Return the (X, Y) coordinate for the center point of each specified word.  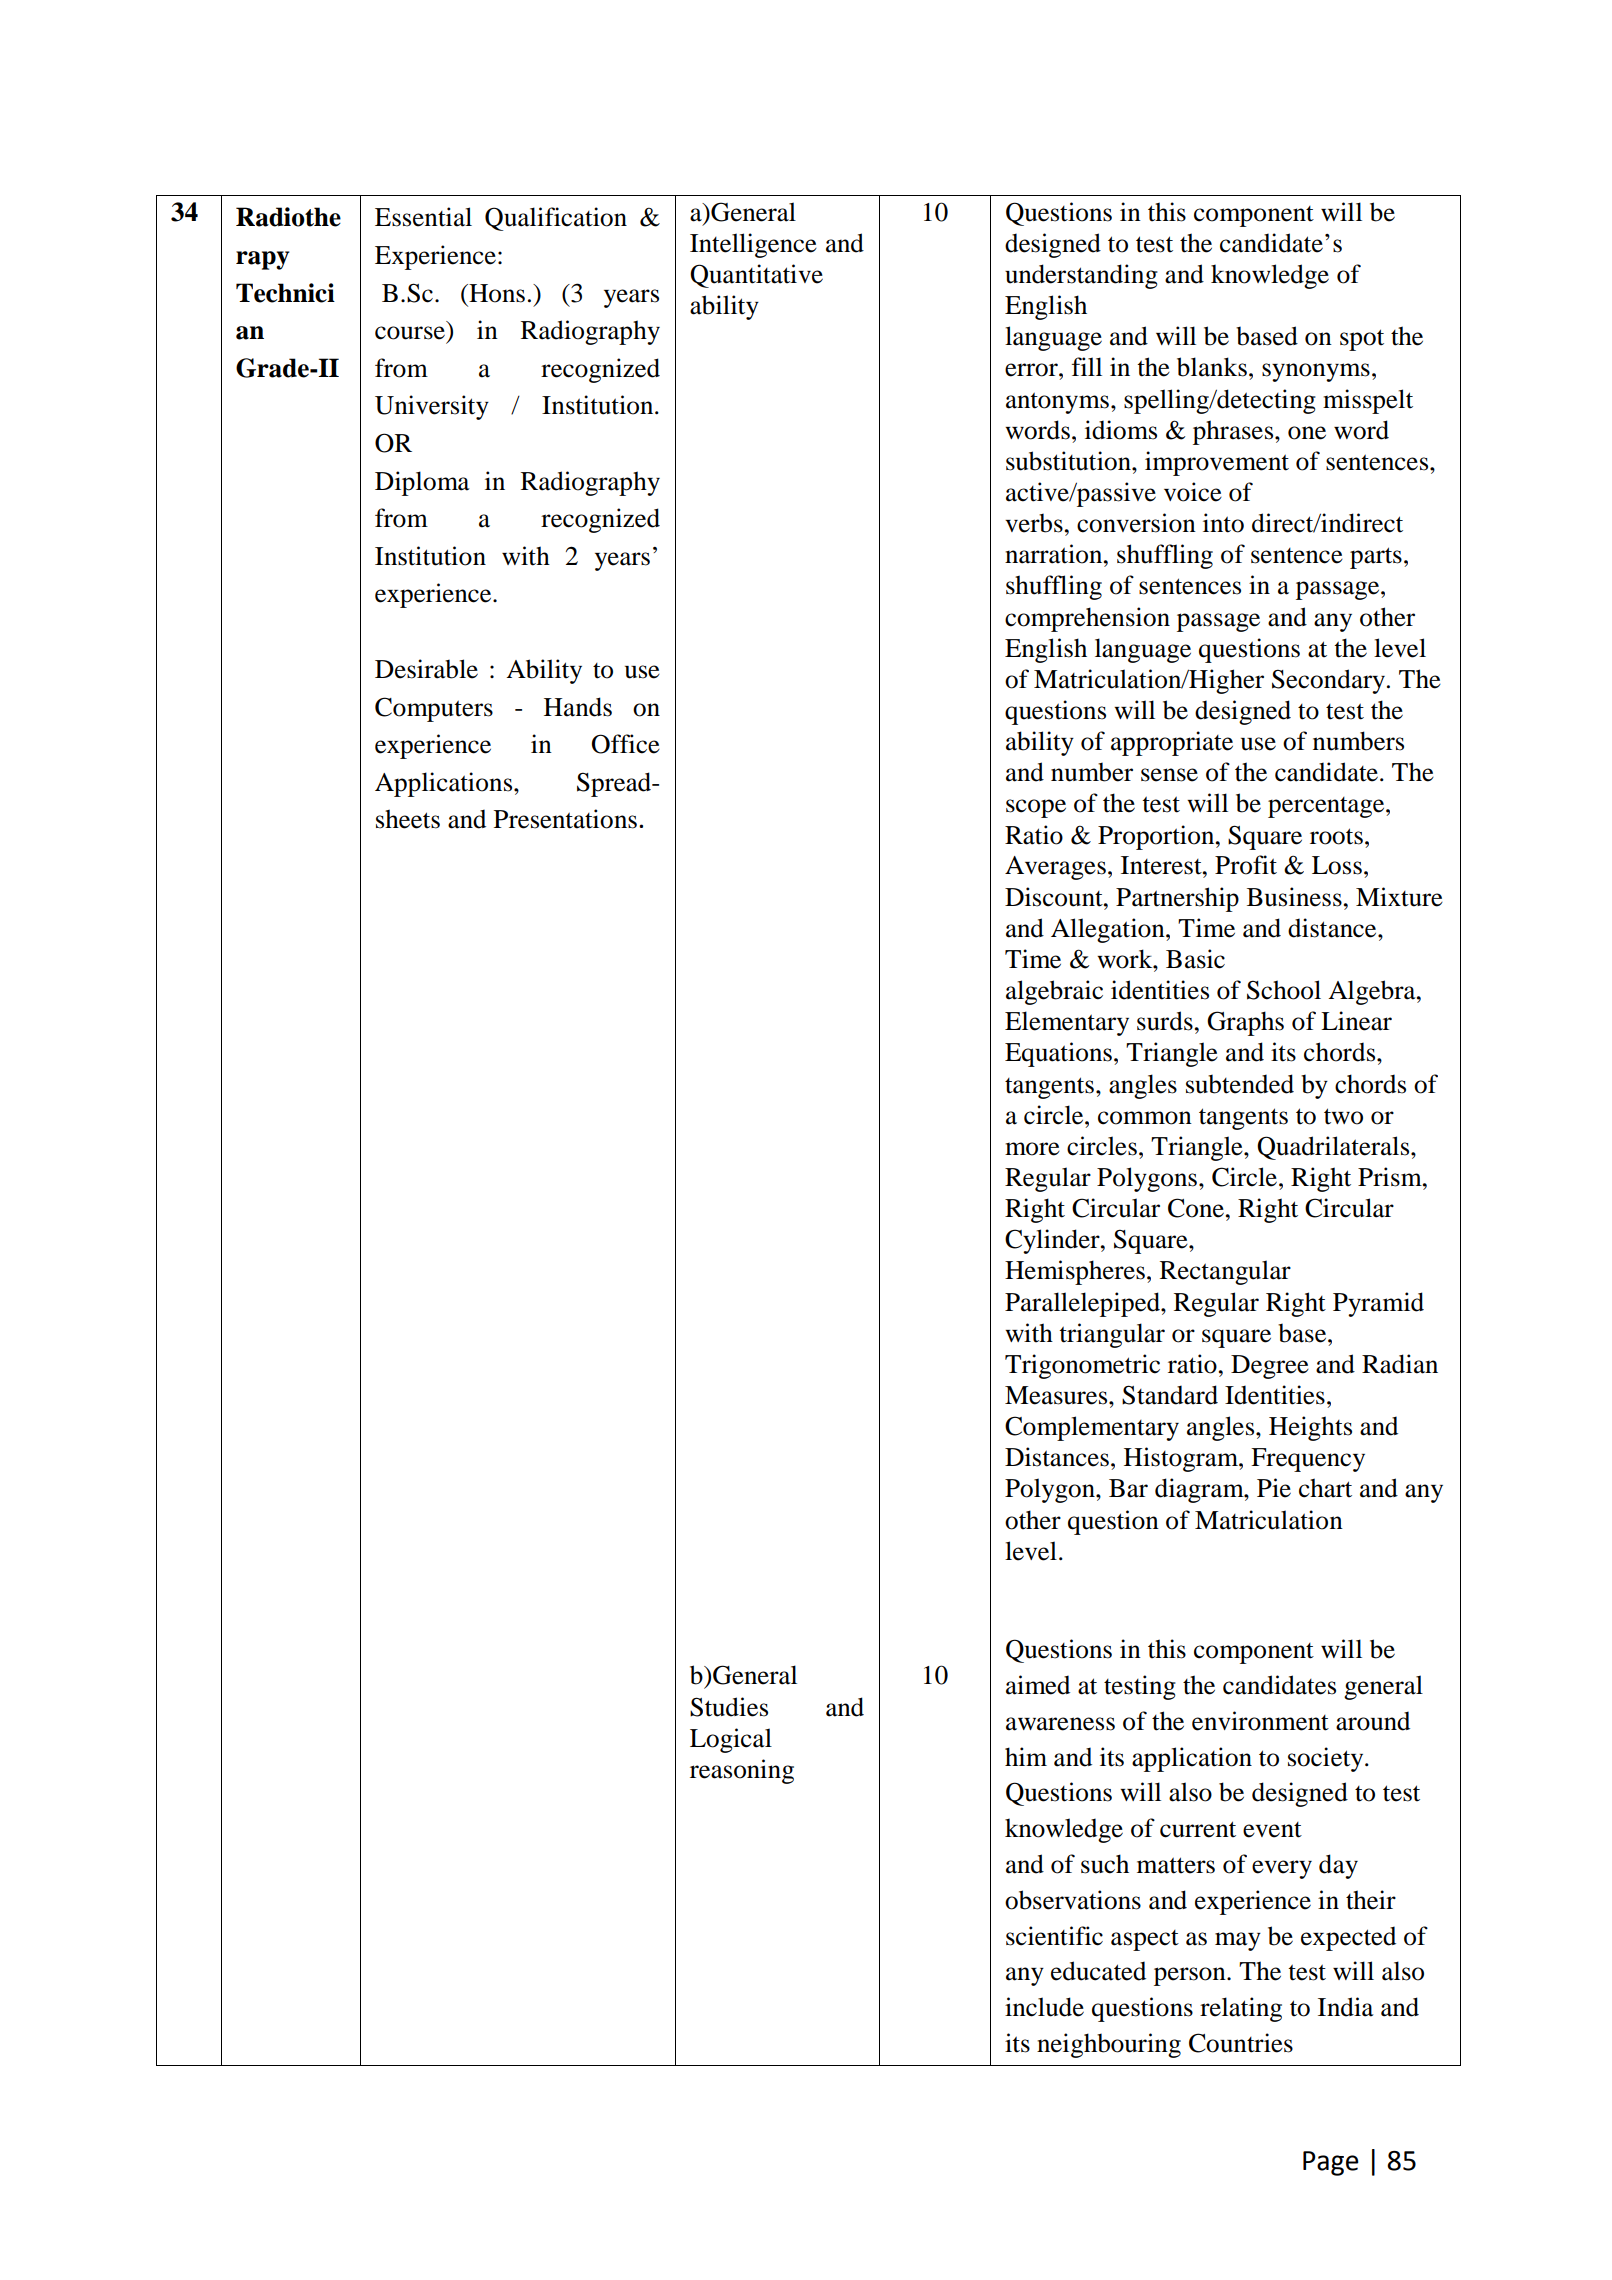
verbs (1034, 523)
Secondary (1328, 681)
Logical (731, 1740)
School (1284, 990)
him (1026, 1756)
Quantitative (756, 276)
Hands (578, 707)
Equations (1058, 1054)
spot (1362, 340)
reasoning (742, 1771)
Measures (1057, 1395)
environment (1260, 1721)
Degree (1270, 1367)
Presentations (565, 819)
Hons (496, 293)
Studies (729, 1707)
